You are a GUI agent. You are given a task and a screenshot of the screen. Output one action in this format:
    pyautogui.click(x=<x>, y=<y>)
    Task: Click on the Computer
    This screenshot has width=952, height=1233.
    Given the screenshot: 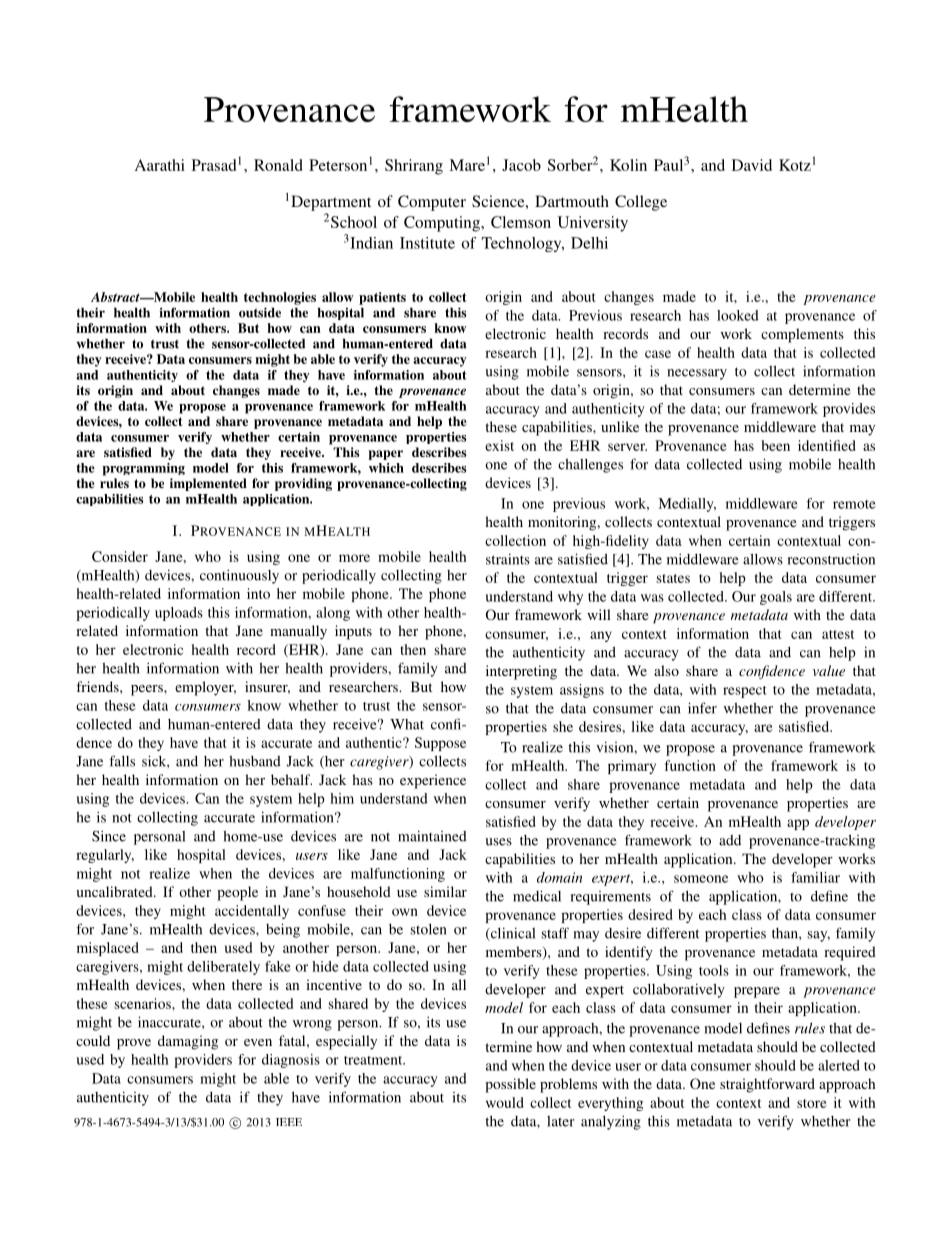 What is the action you would take?
    pyautogui.click(x=432, y=203)
